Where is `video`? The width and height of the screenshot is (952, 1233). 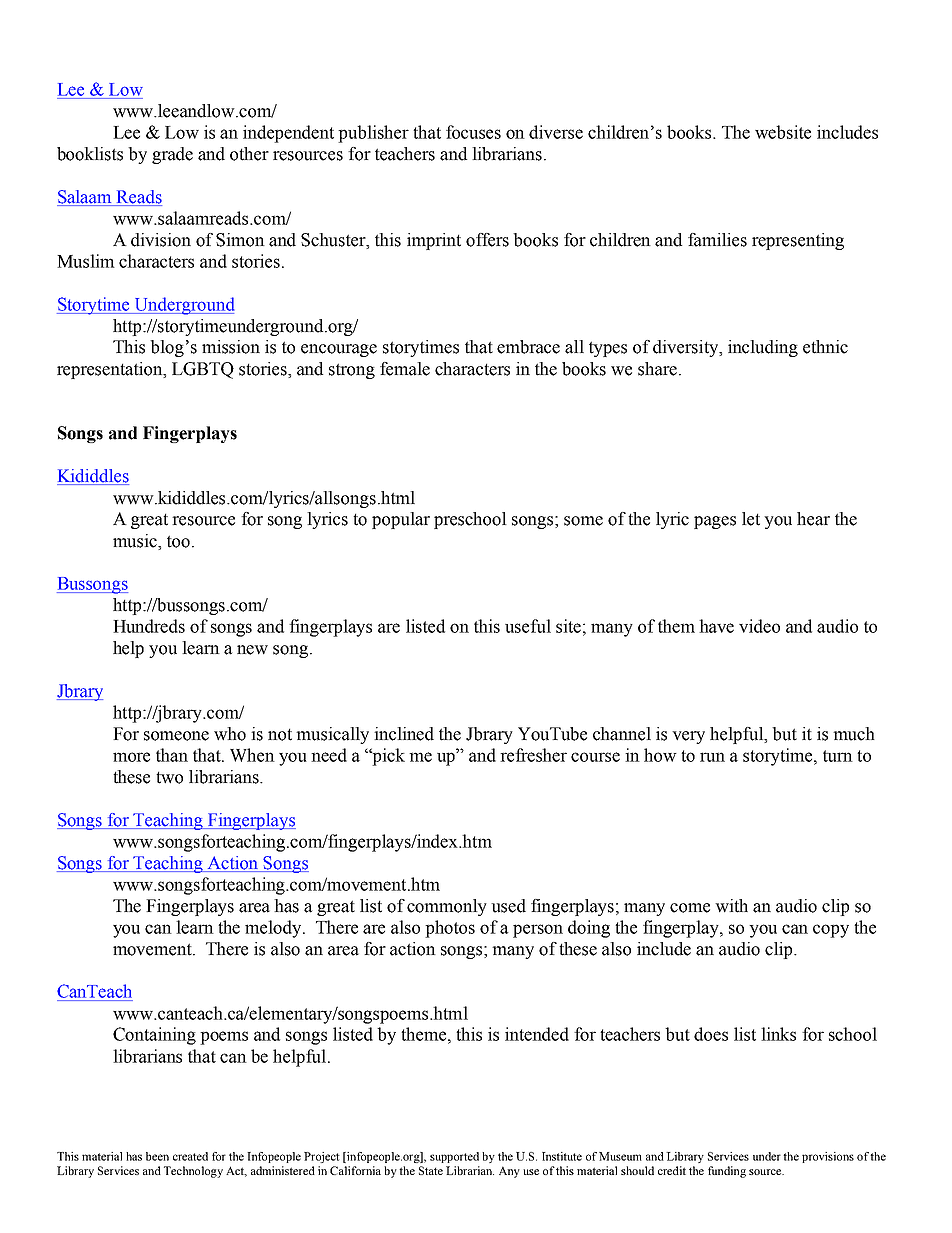
video is located at coordinates (759, 626).
